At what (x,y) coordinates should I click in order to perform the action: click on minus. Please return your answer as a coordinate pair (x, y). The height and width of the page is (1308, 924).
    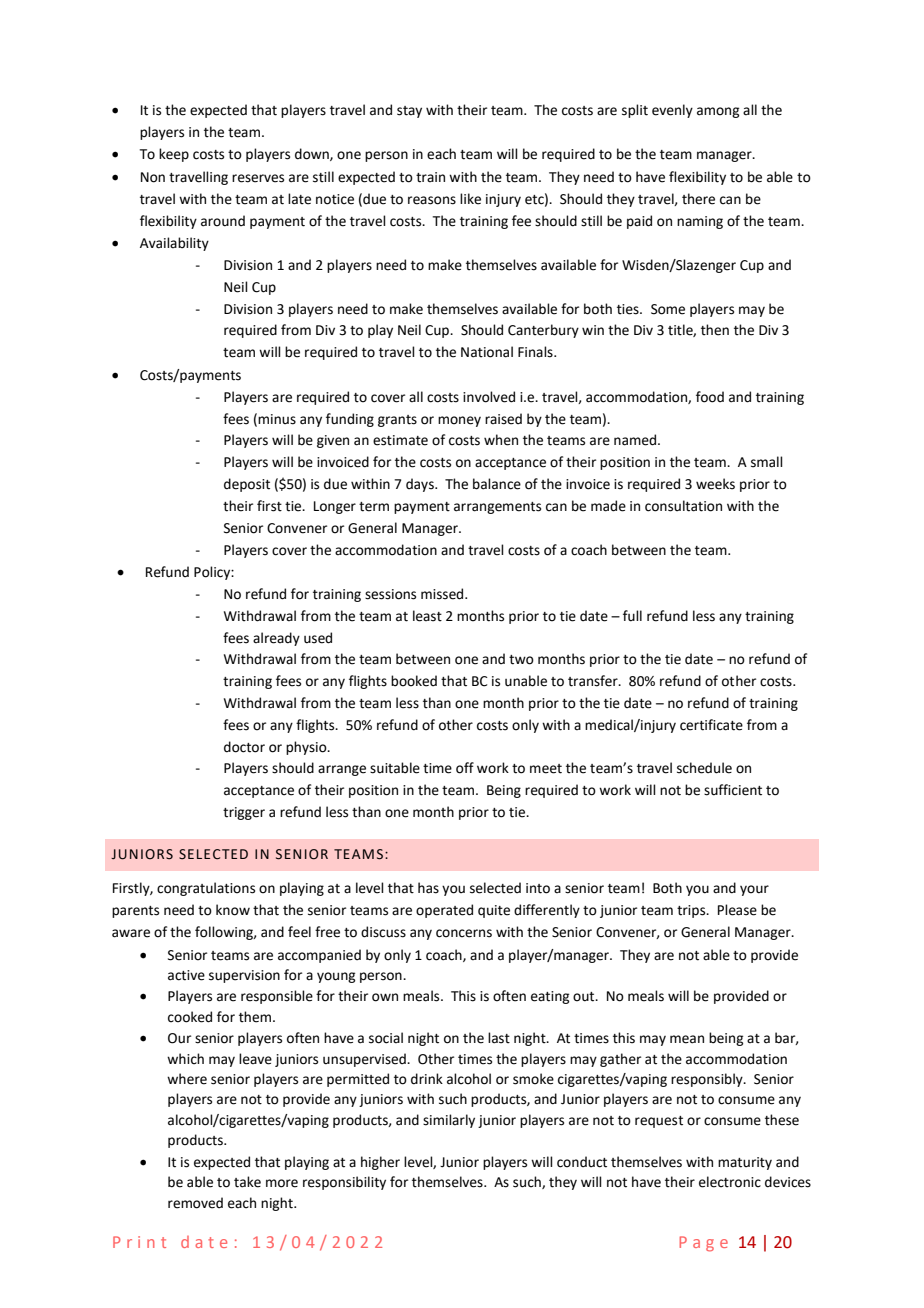
    Looking at the image, I should click on (277, 419).
